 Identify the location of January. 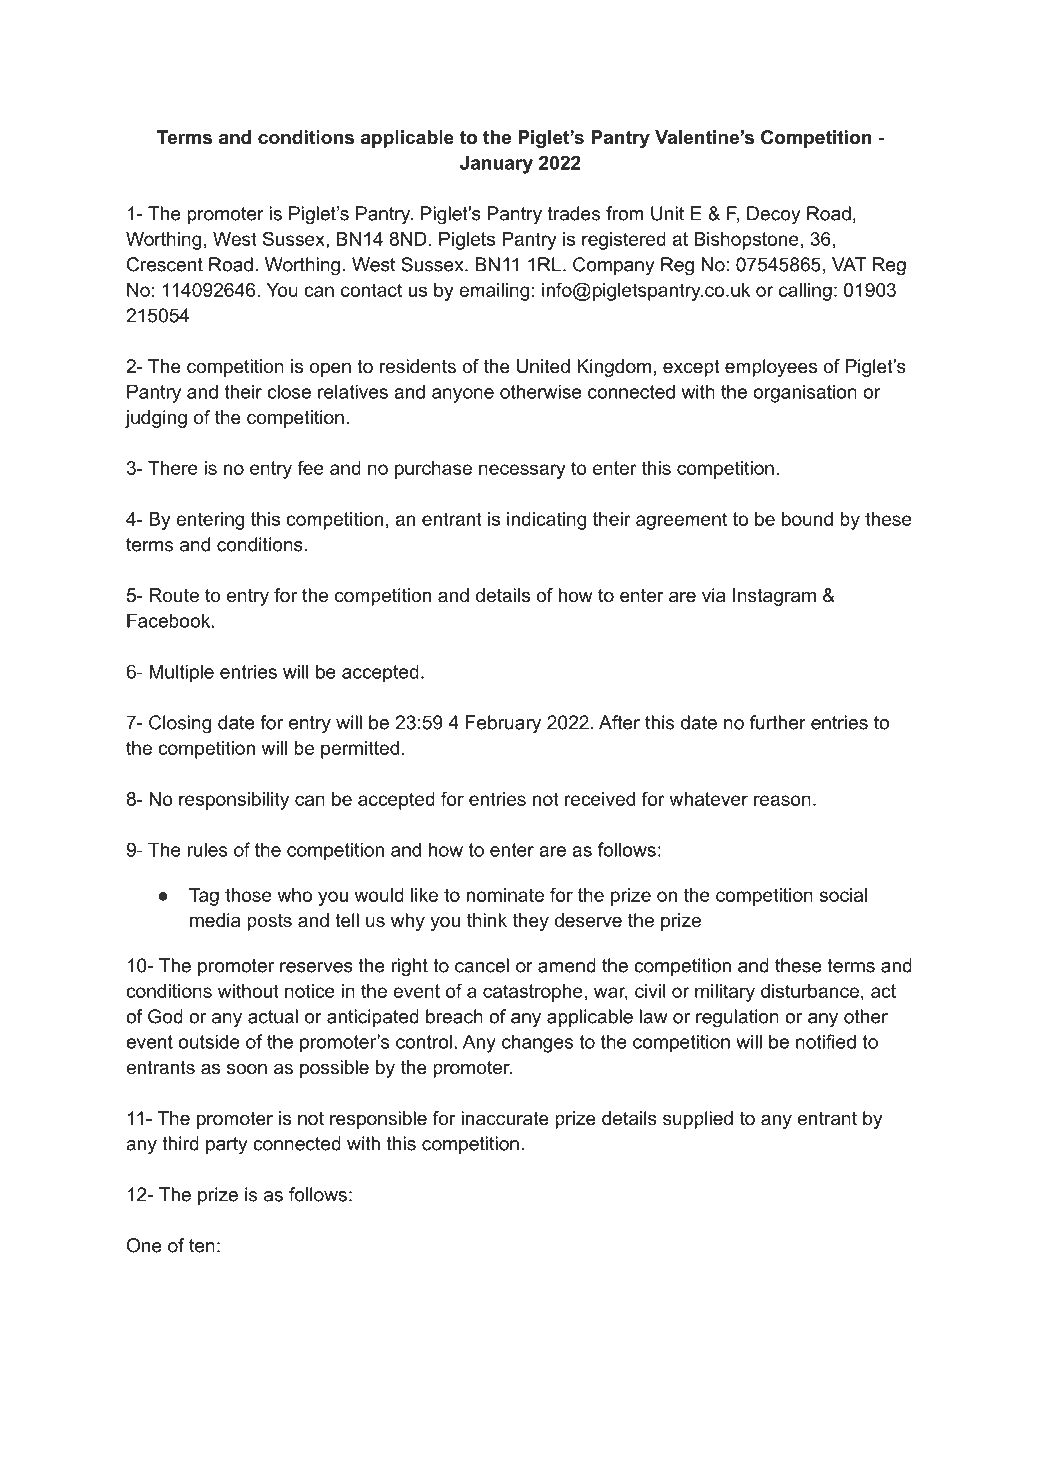
(496, 164).
